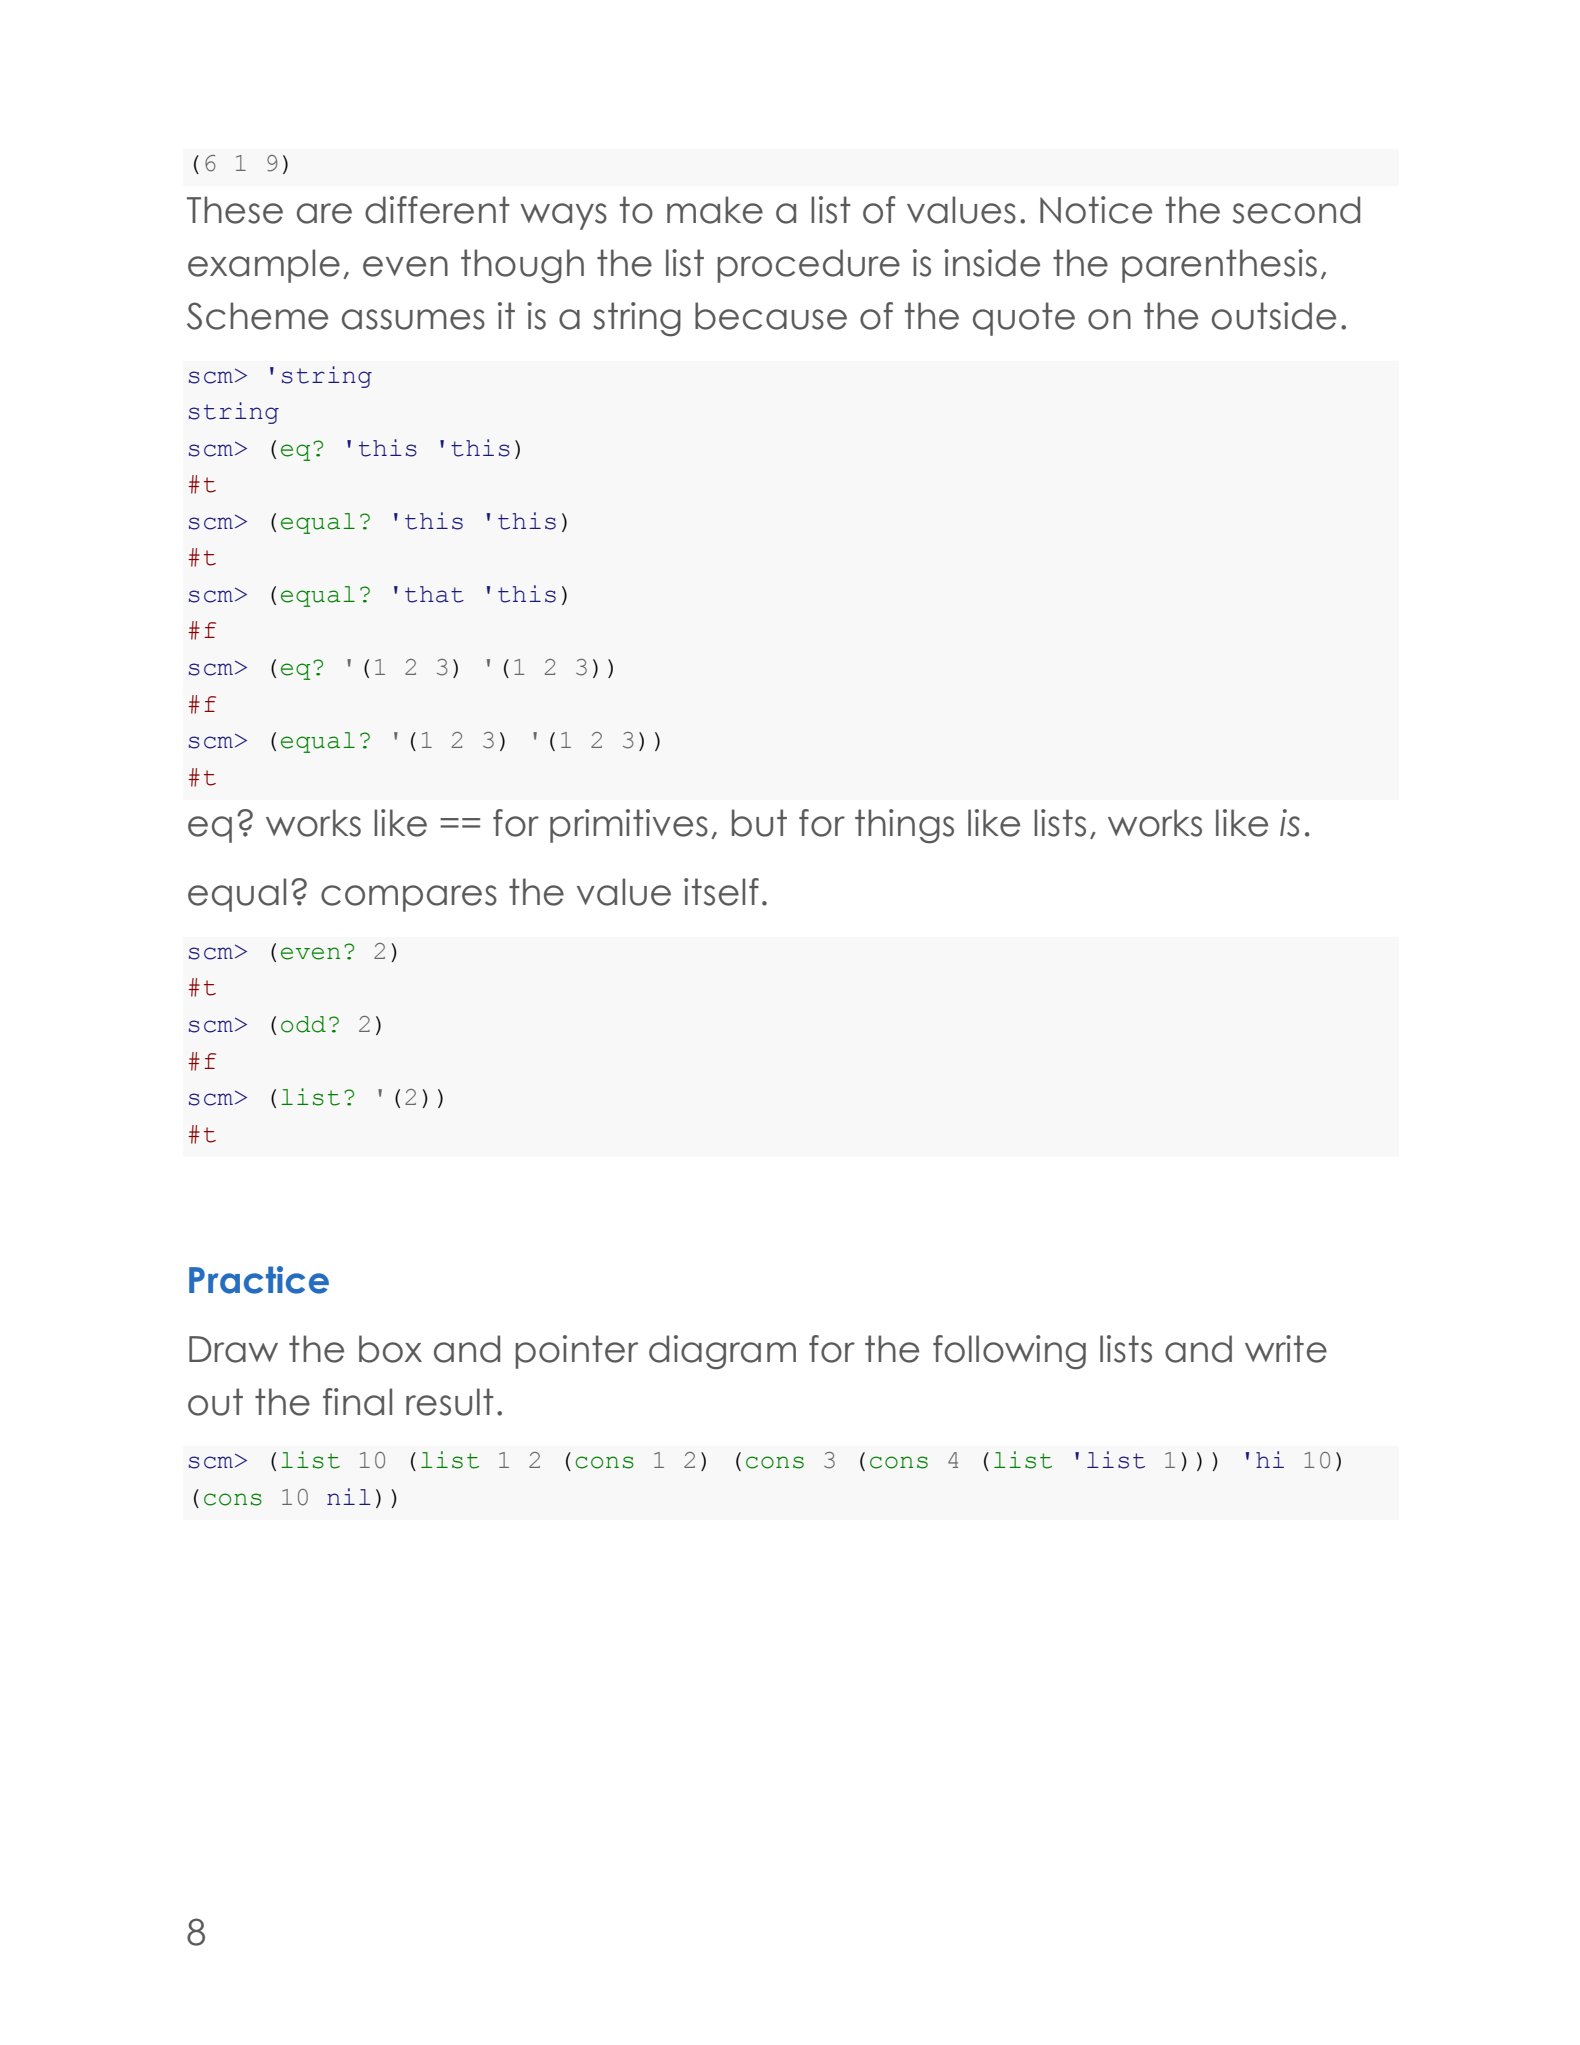 This image has height=2045, width=1580. Describe the element at coordinates (808, 266) in the image. I see `procedure` at that location.
